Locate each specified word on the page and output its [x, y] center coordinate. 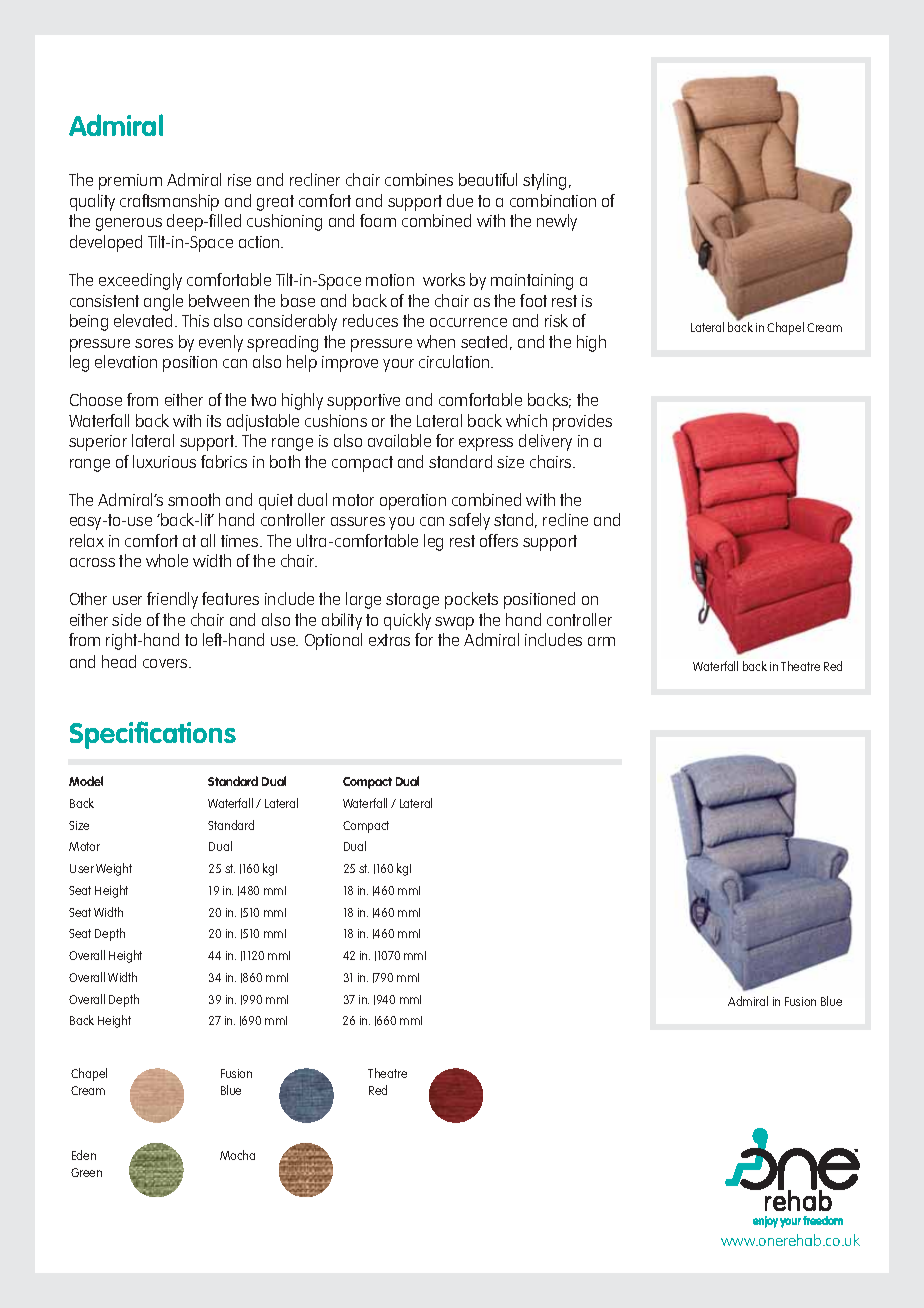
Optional [333, 641]
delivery [545, 442]
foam [378, 220]
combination [553, 200]
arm [601, 641]
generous [129, 224]
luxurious [164, 461]
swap [454, 623]
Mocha [237, 1155]
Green [86, 1172]
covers [166, 663]
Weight [114, 869]
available [399, 440]
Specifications [153, 735]
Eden [84, 1155]
